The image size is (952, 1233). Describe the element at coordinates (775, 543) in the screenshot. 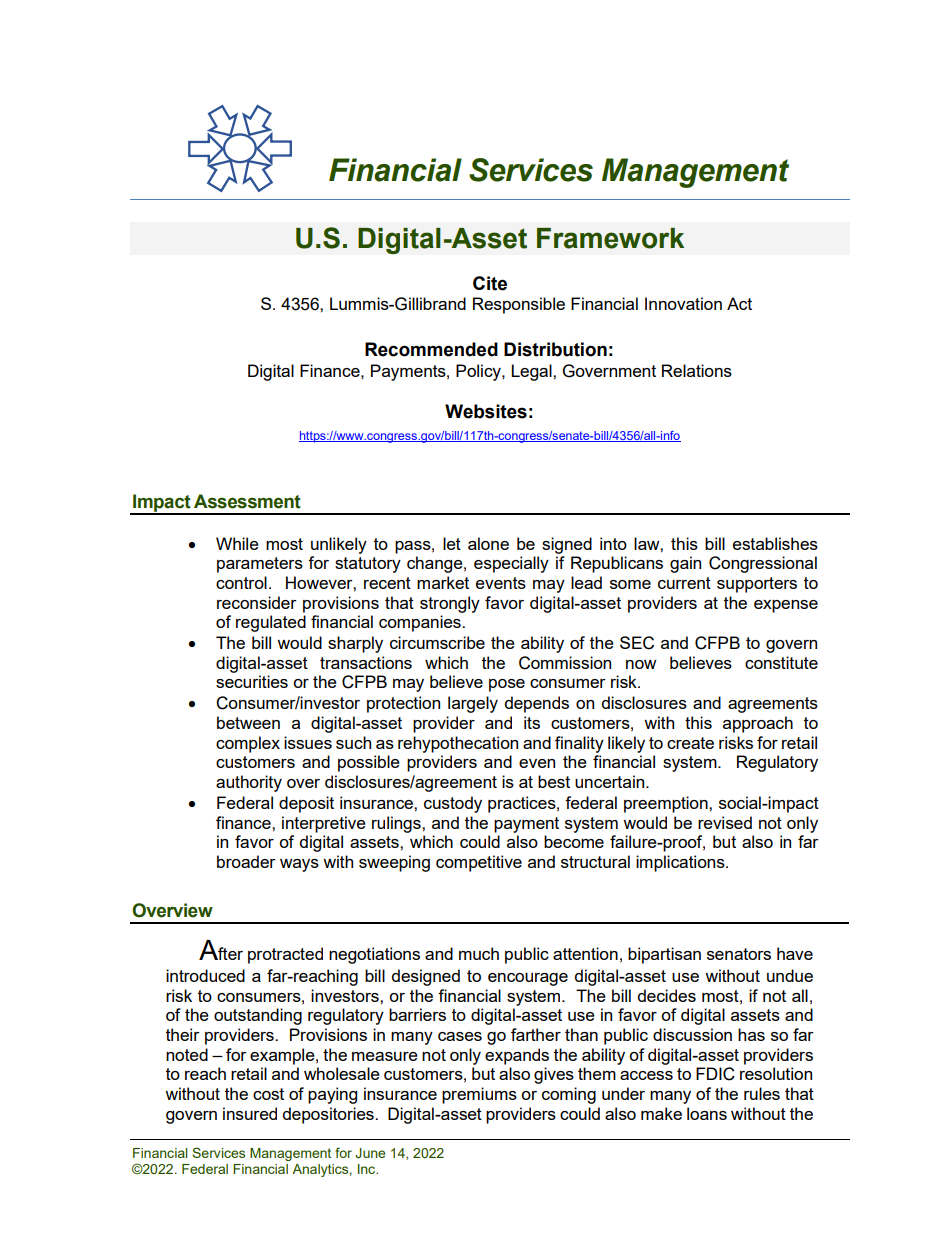

I see `establishes` at that location.
